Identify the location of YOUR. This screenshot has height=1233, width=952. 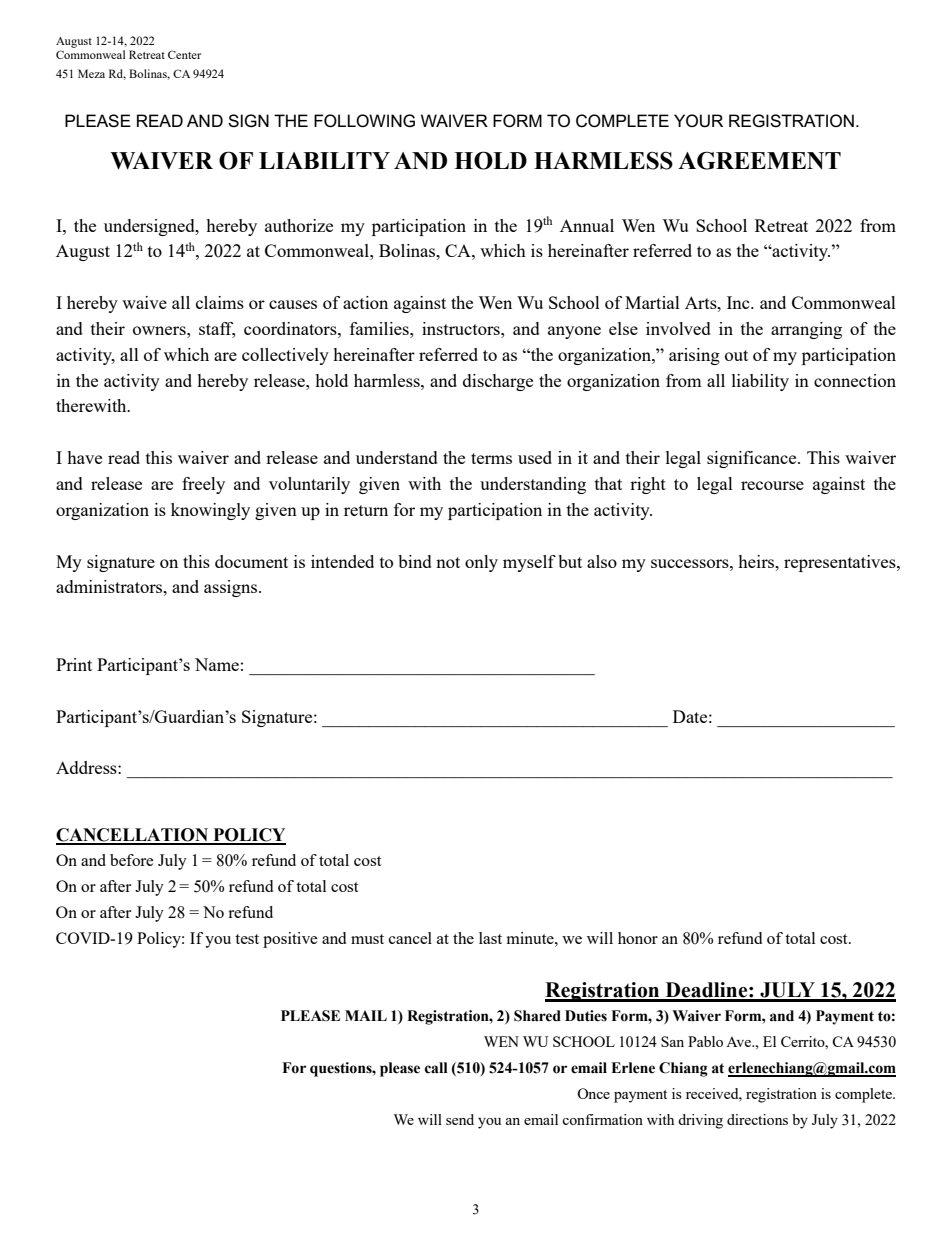
(698, 121).
